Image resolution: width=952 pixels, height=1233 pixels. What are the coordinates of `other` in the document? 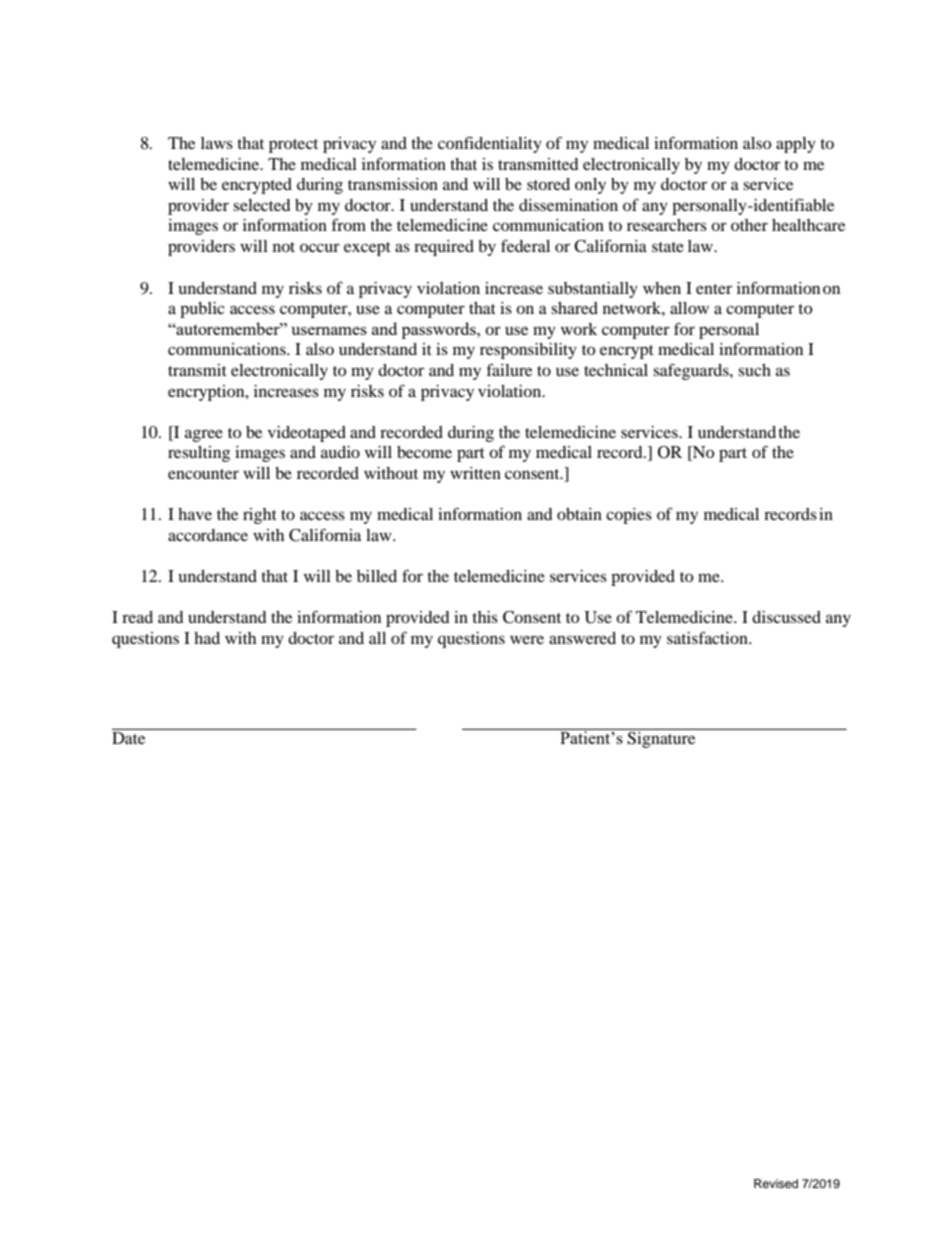 It's located at (749, 225).
